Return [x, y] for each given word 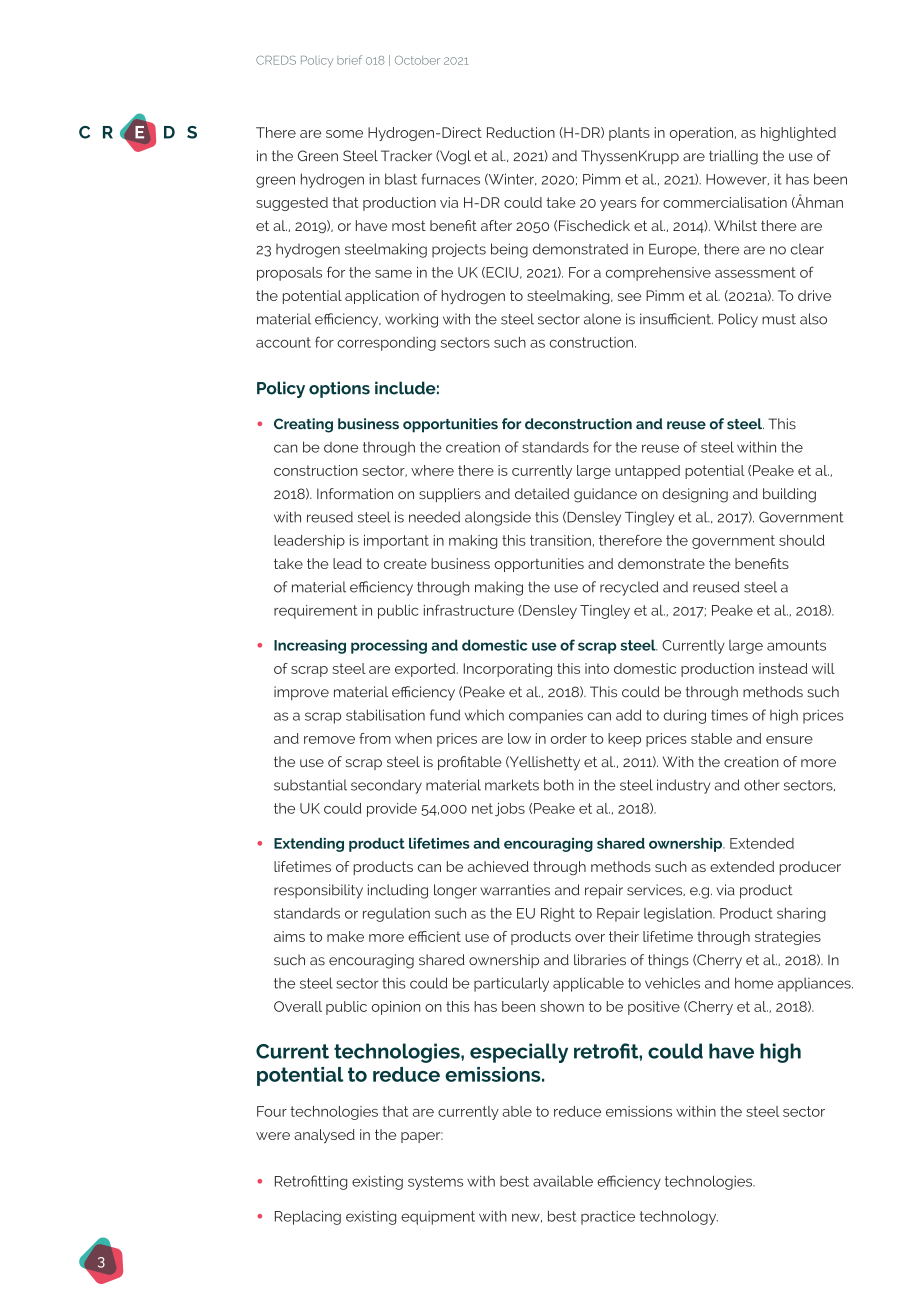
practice [608, 1218]
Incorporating [507, 670]
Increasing [310, 646]
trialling [733, 157]
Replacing [308, 1217]
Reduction [521, 132]
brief [349, 60]
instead [783, 668]
